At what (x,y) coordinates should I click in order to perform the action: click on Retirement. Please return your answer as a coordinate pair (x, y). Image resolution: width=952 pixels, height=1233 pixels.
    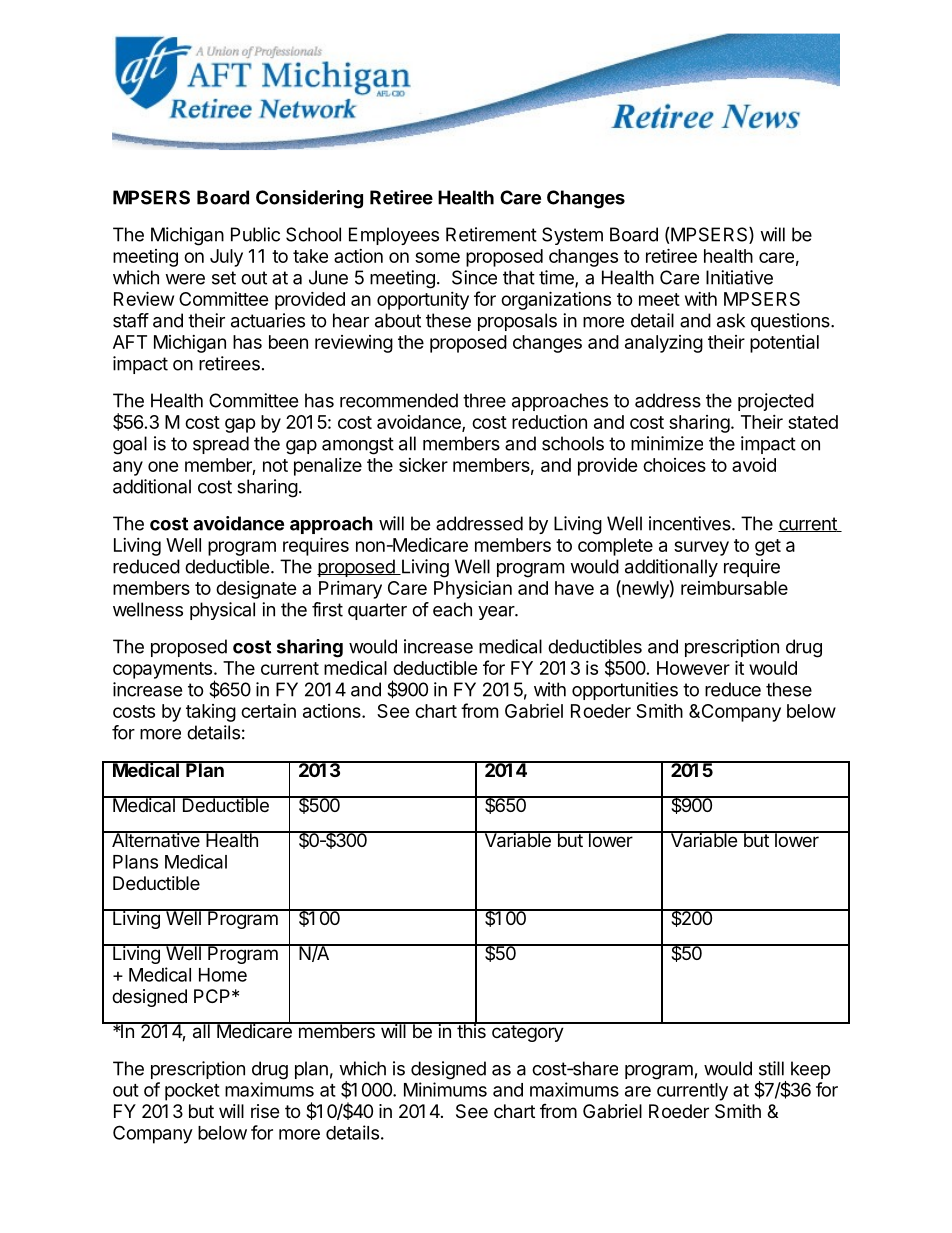
    Looking at the image, I should click on (491, 234).
